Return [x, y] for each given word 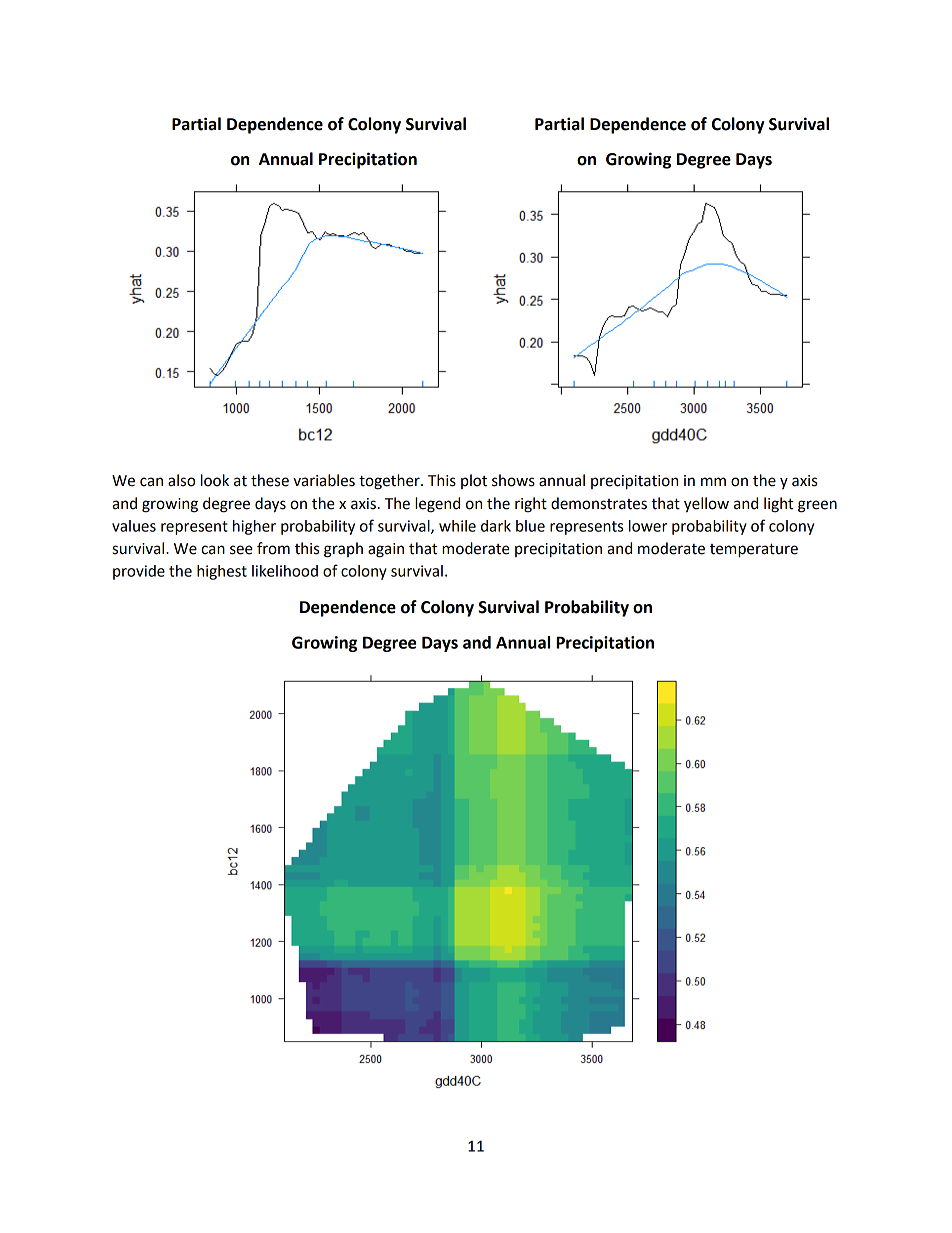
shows [513, 480]
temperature [754, 550]
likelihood [285, 571]
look [215, 480]
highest [222, 572]
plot [474, 481]
